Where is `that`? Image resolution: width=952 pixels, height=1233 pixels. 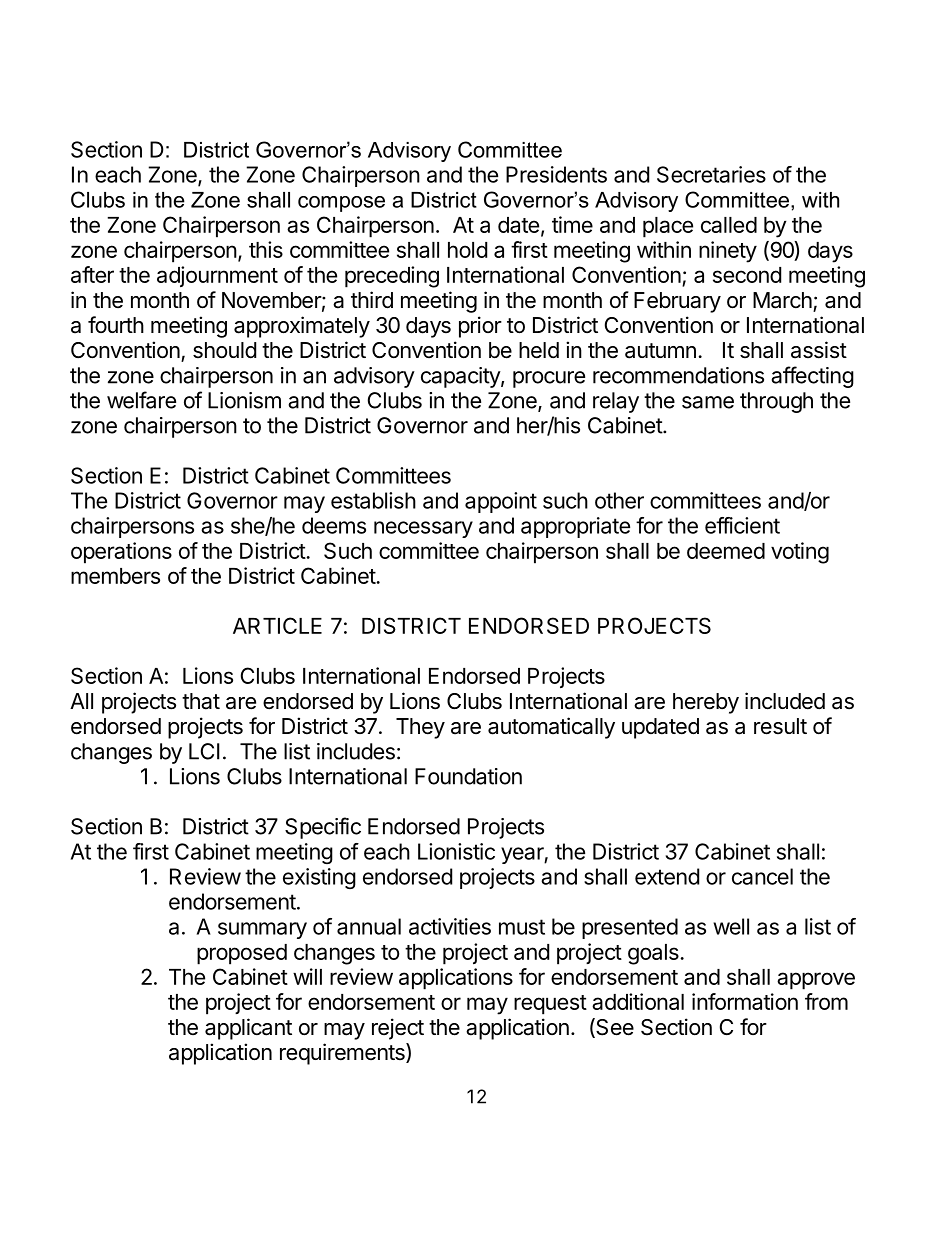 that is located at coordinates (201, 701).
